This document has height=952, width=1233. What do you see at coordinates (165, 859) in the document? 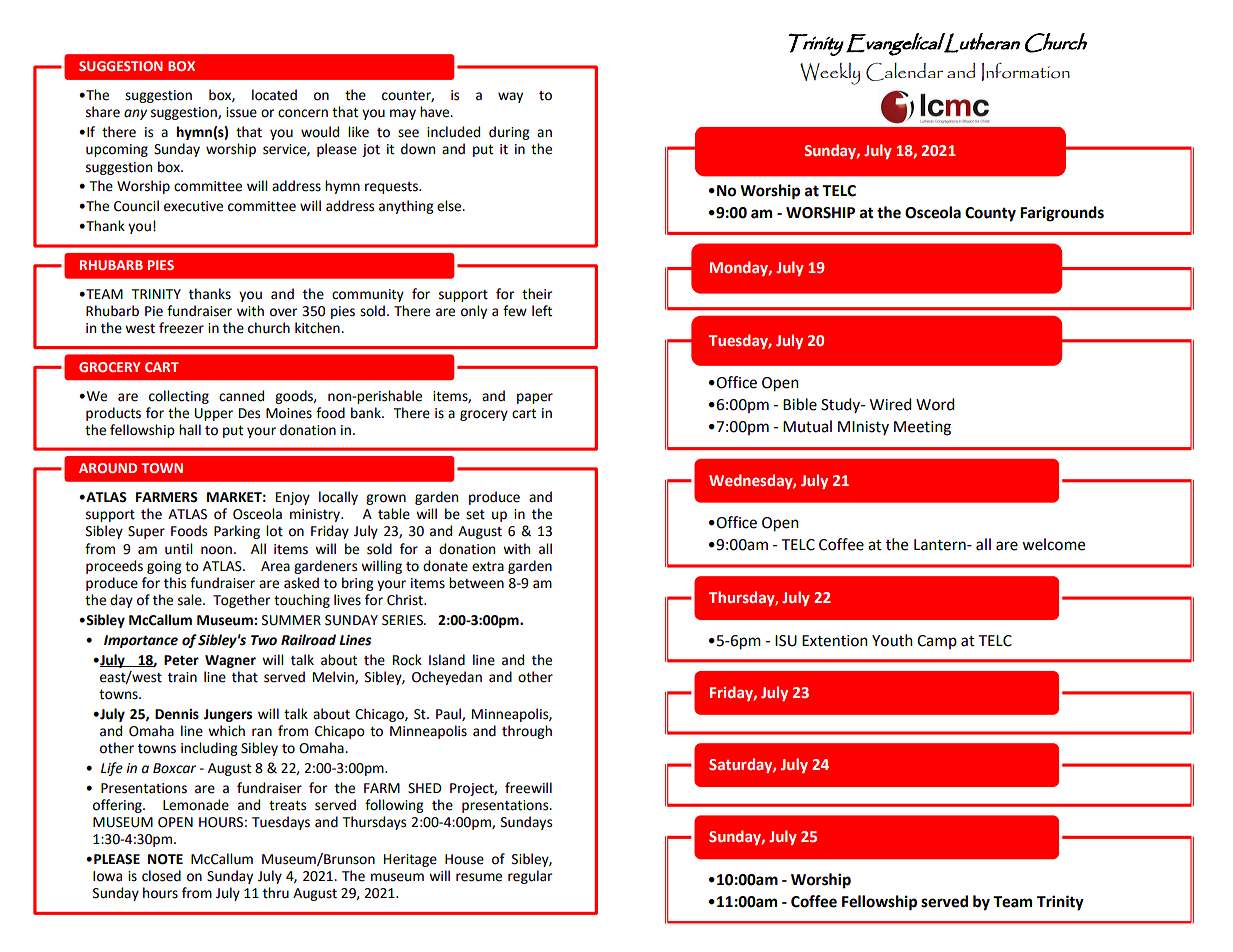
I see `NOTE` at bounding box center [165, 859].
